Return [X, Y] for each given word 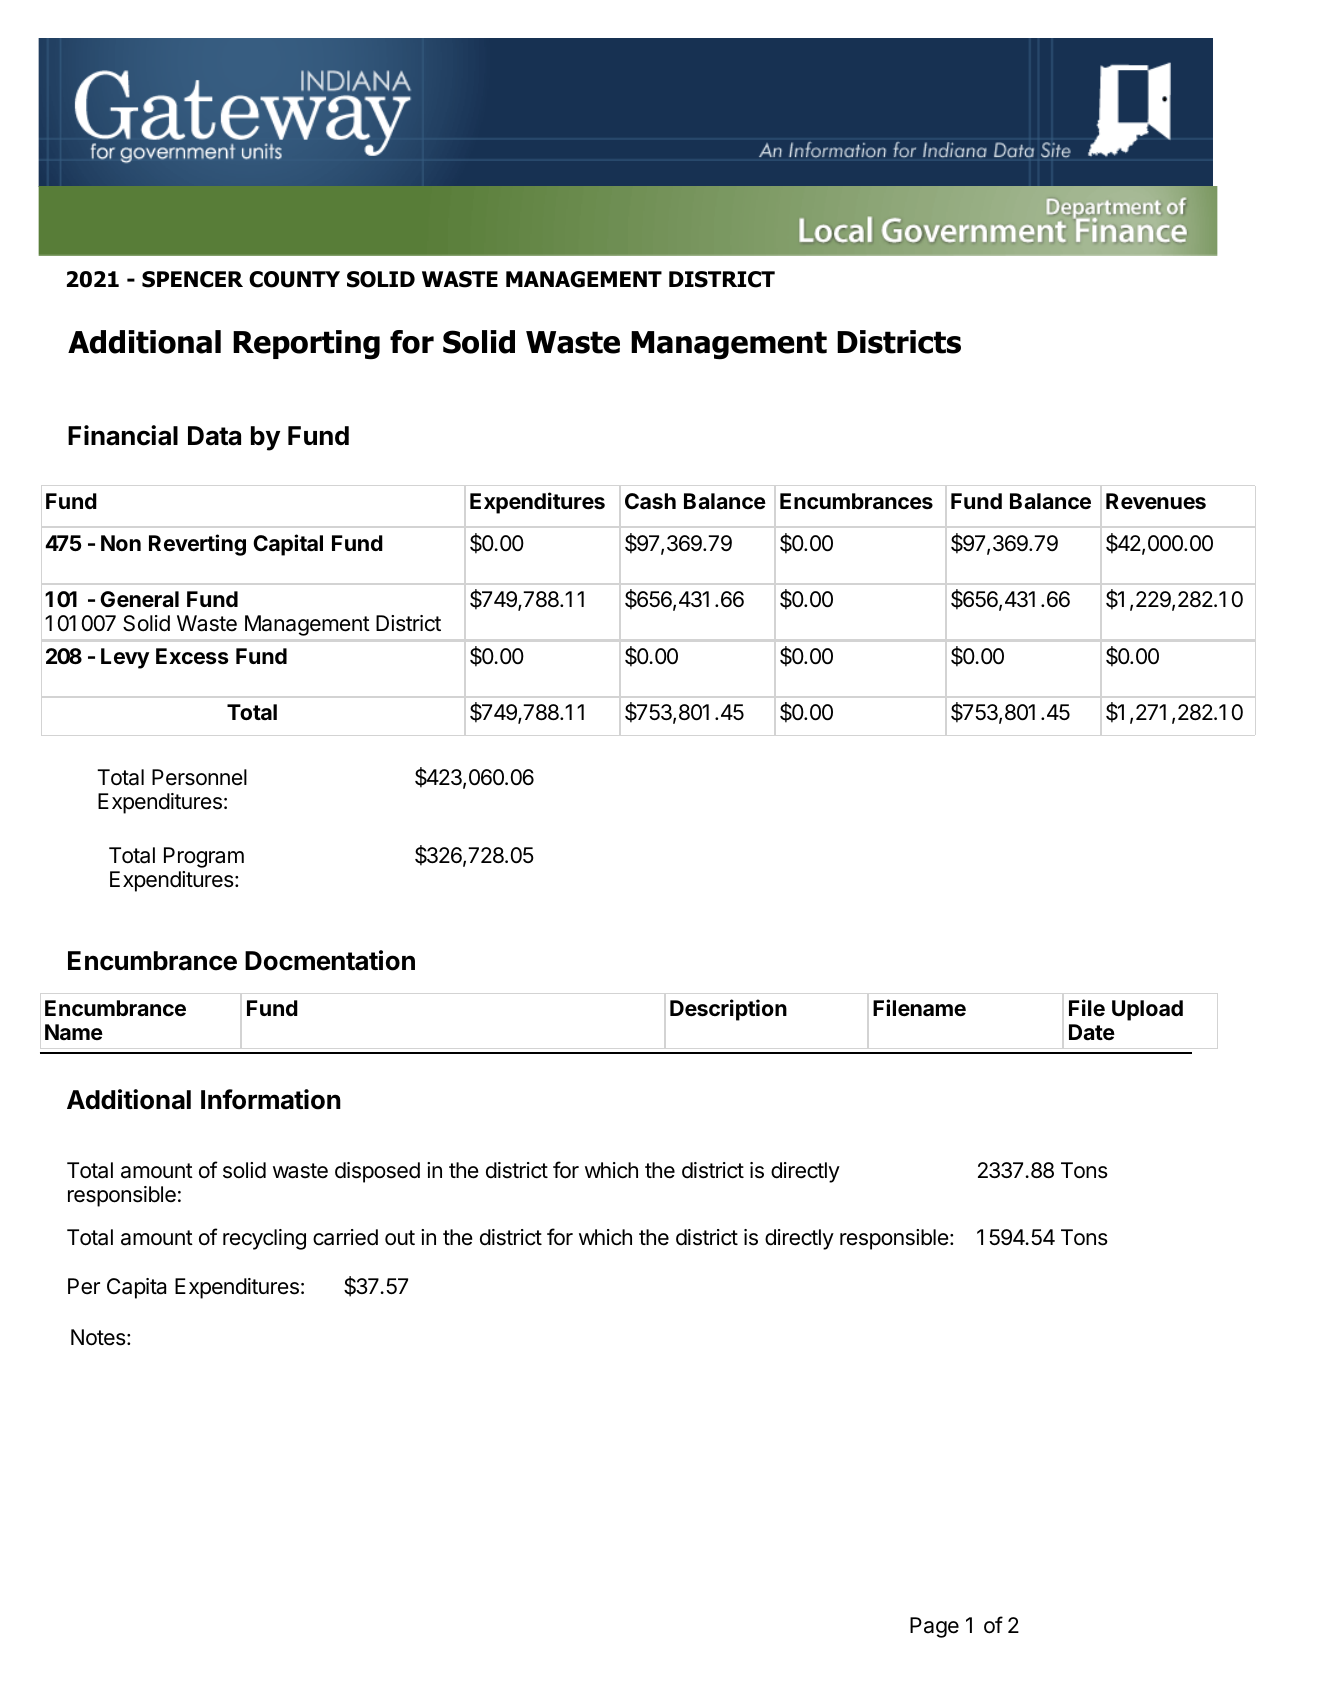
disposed [377, 1172]
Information [271, 1099]
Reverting [197, 545]
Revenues [1156, 501]
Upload [1147, 1010]
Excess [192, 656]
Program [204, 857]
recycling [264, 1239]
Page [934, 1627]
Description [728, 1010]
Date [1092, 1032]
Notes [98, 1337]
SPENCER [192, 279]
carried [345, 1237]
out [400, 1238]
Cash [650, 501]
